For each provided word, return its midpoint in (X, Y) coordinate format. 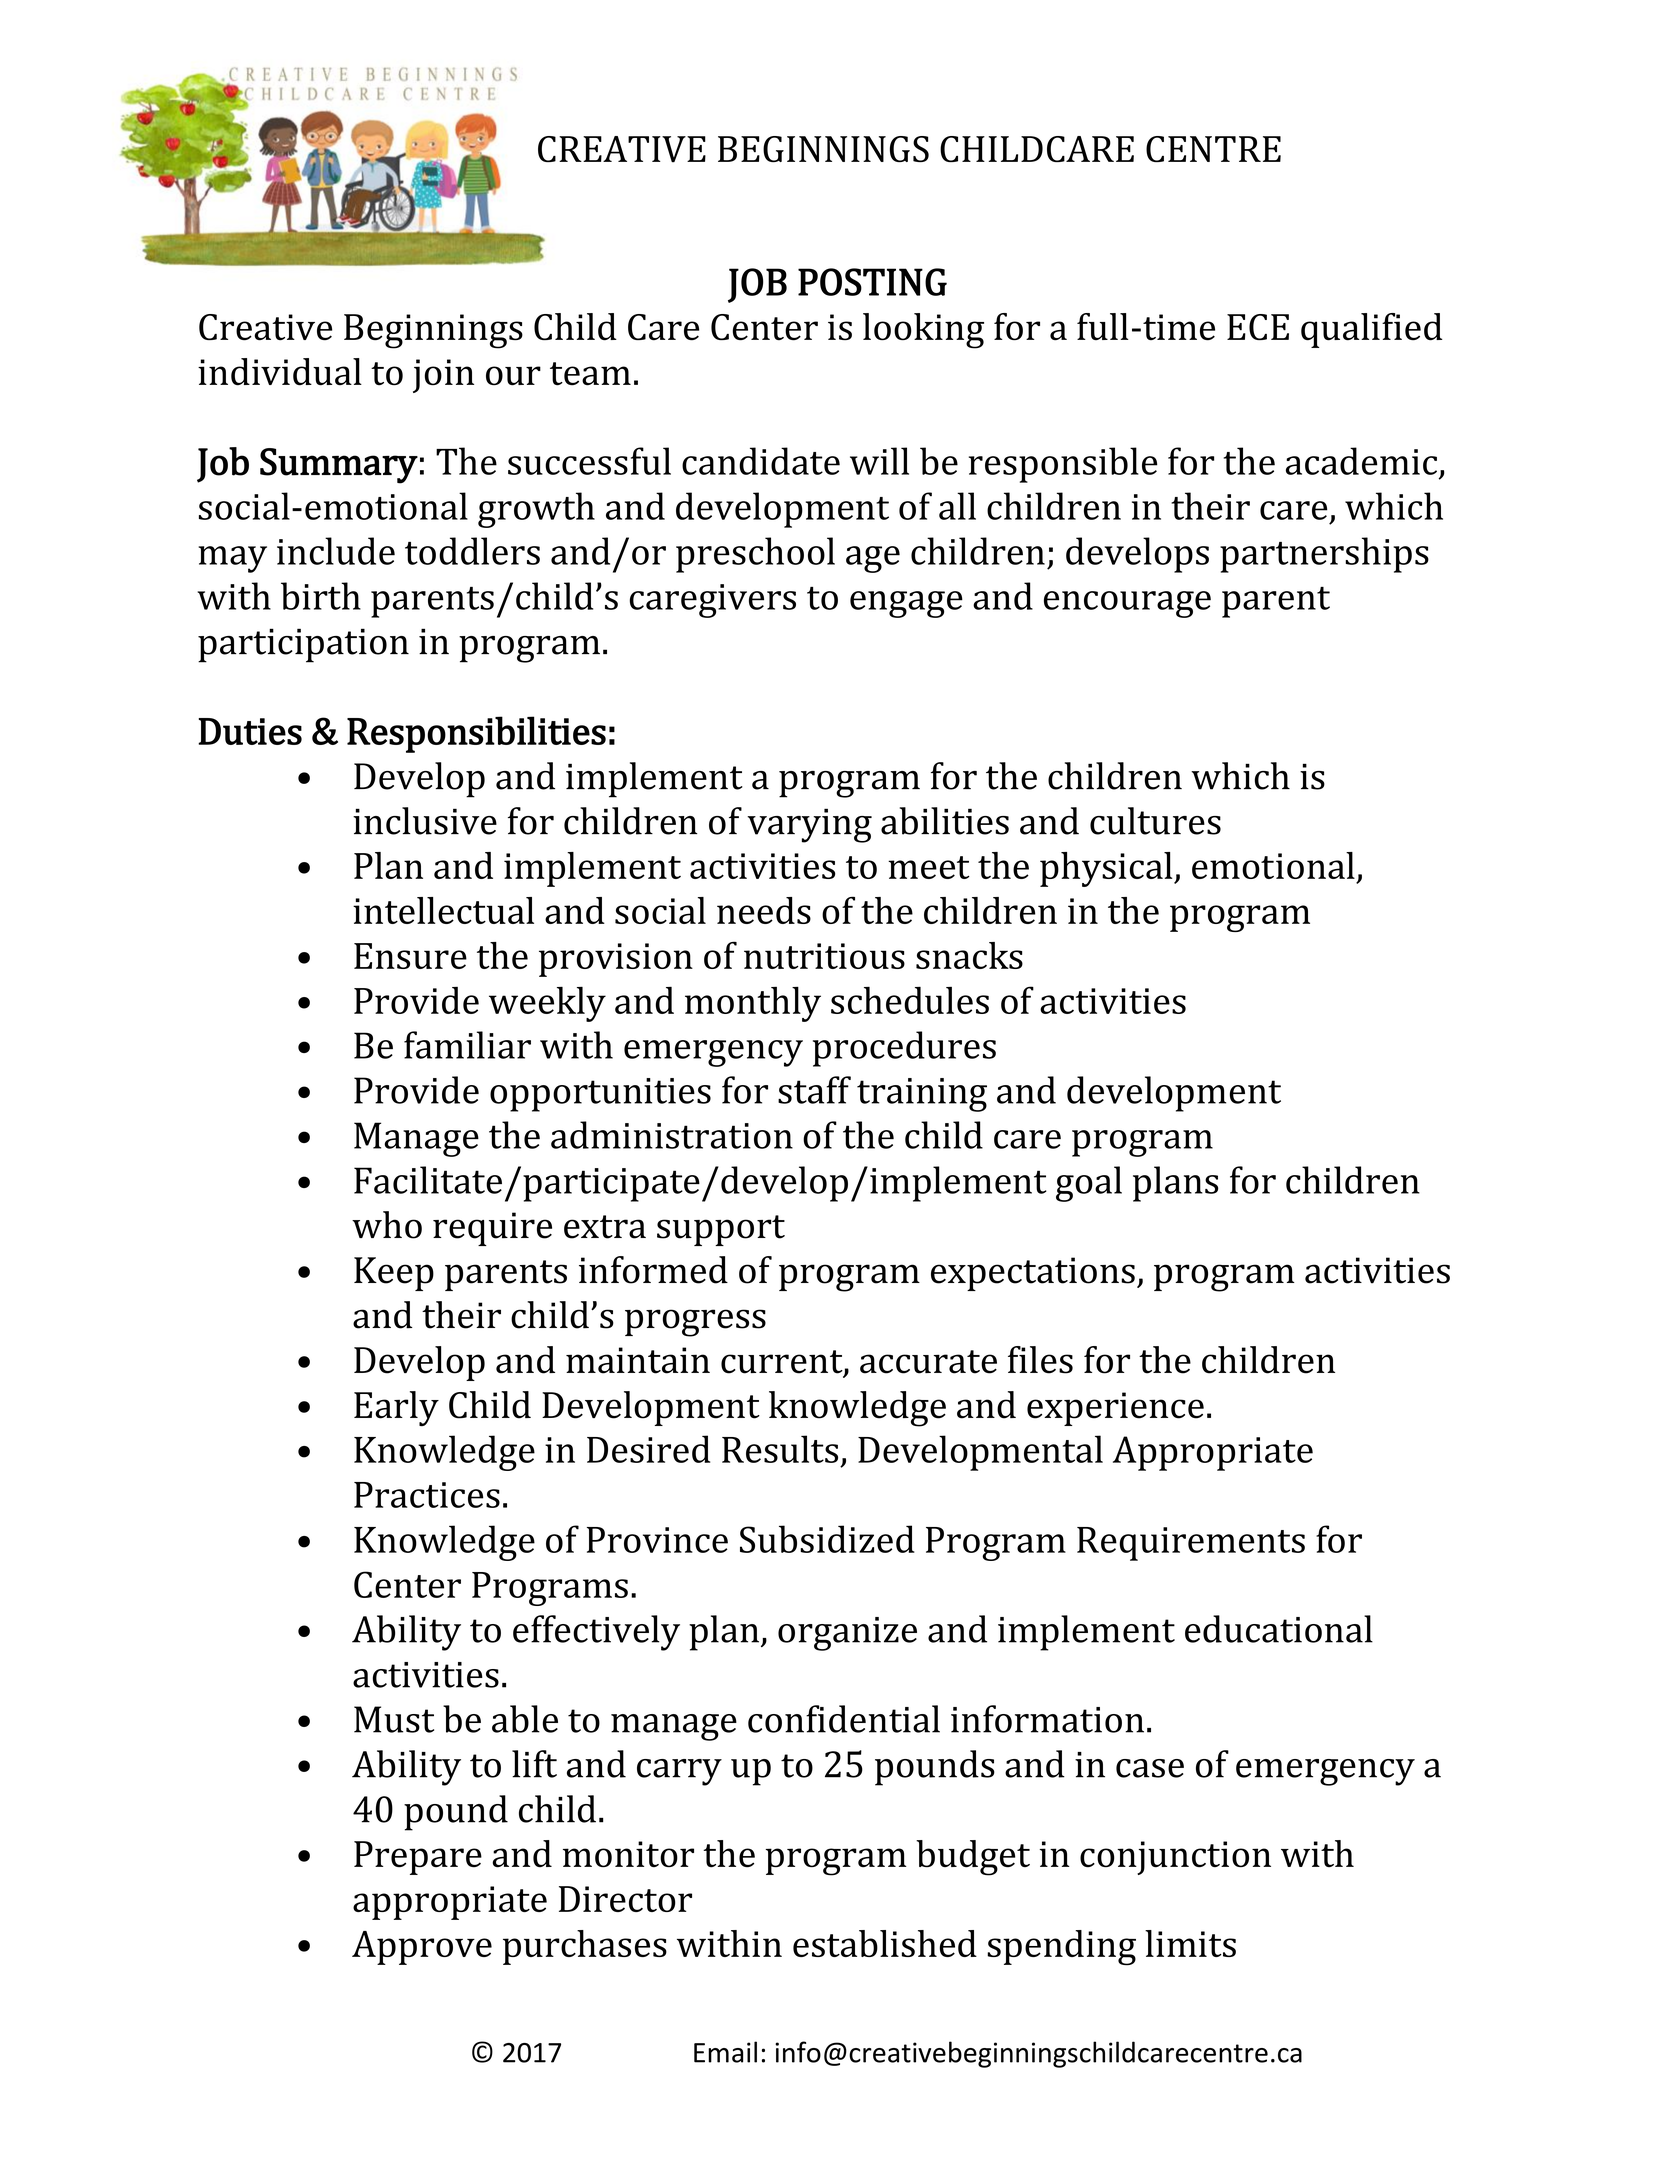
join (443, 376)
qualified (1371, 330)
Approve (422, 1948)
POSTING (872, 282)
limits (1190, 1943)
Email (725, 2052)
